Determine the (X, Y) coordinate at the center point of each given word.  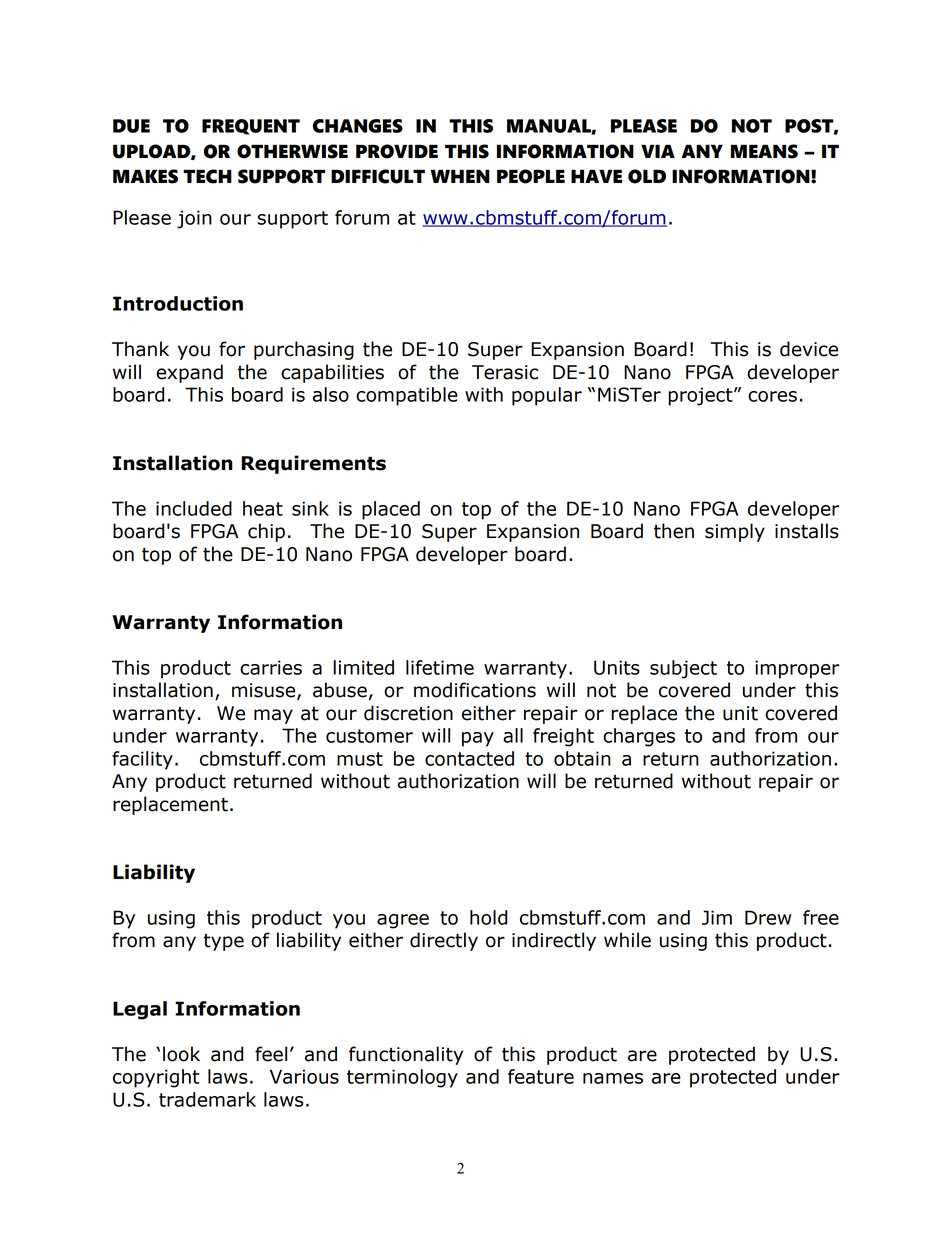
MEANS (764, 151)
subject (683, 669)
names (613, 1078)
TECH (207, 176)
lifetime (440, 667)
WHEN (460, 176)
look (181, 1054)
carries (271, 667)
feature (541, 1076)
